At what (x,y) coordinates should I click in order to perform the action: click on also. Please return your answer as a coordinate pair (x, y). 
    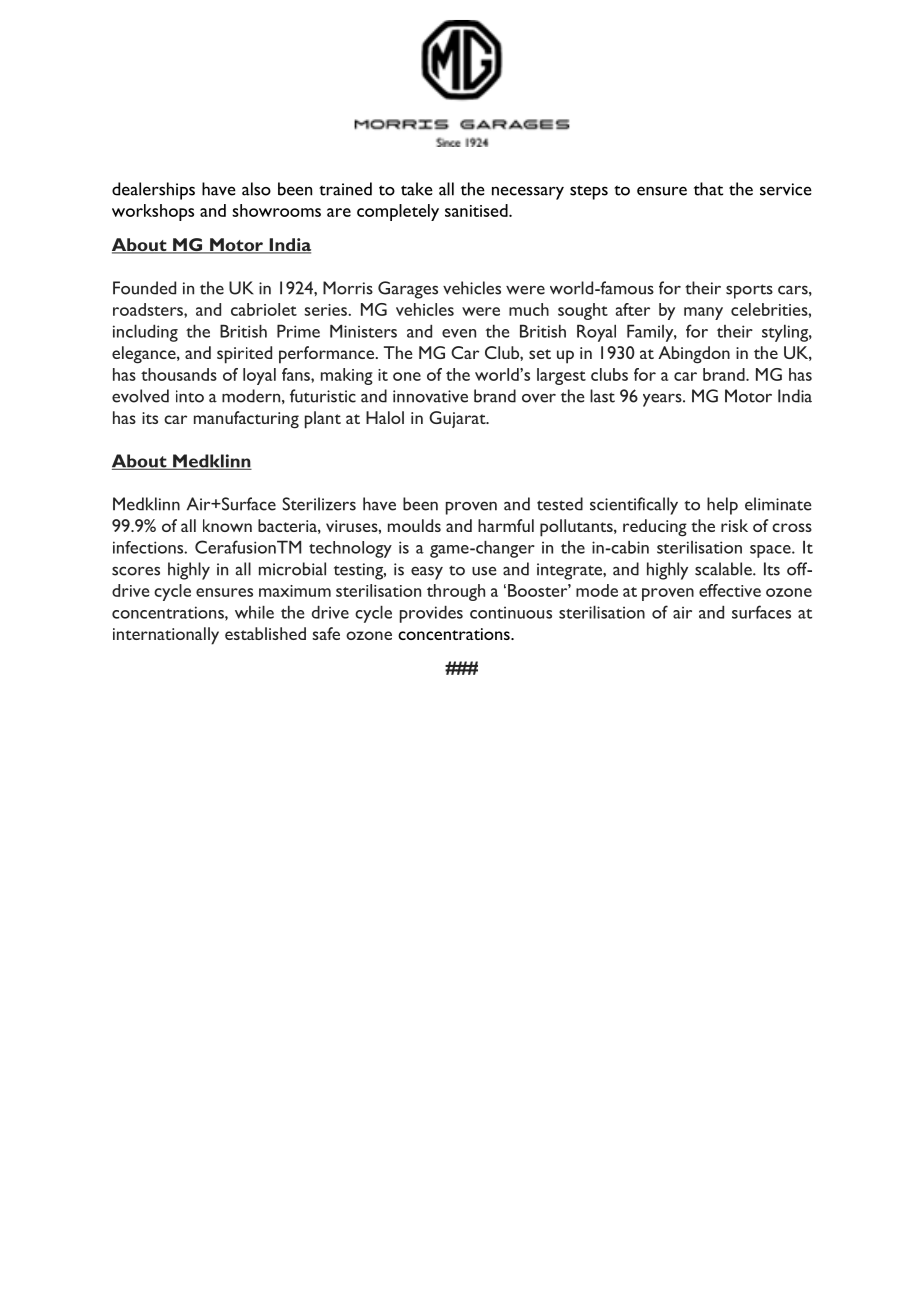
    Looking at the image, I should click on (256, 189).
